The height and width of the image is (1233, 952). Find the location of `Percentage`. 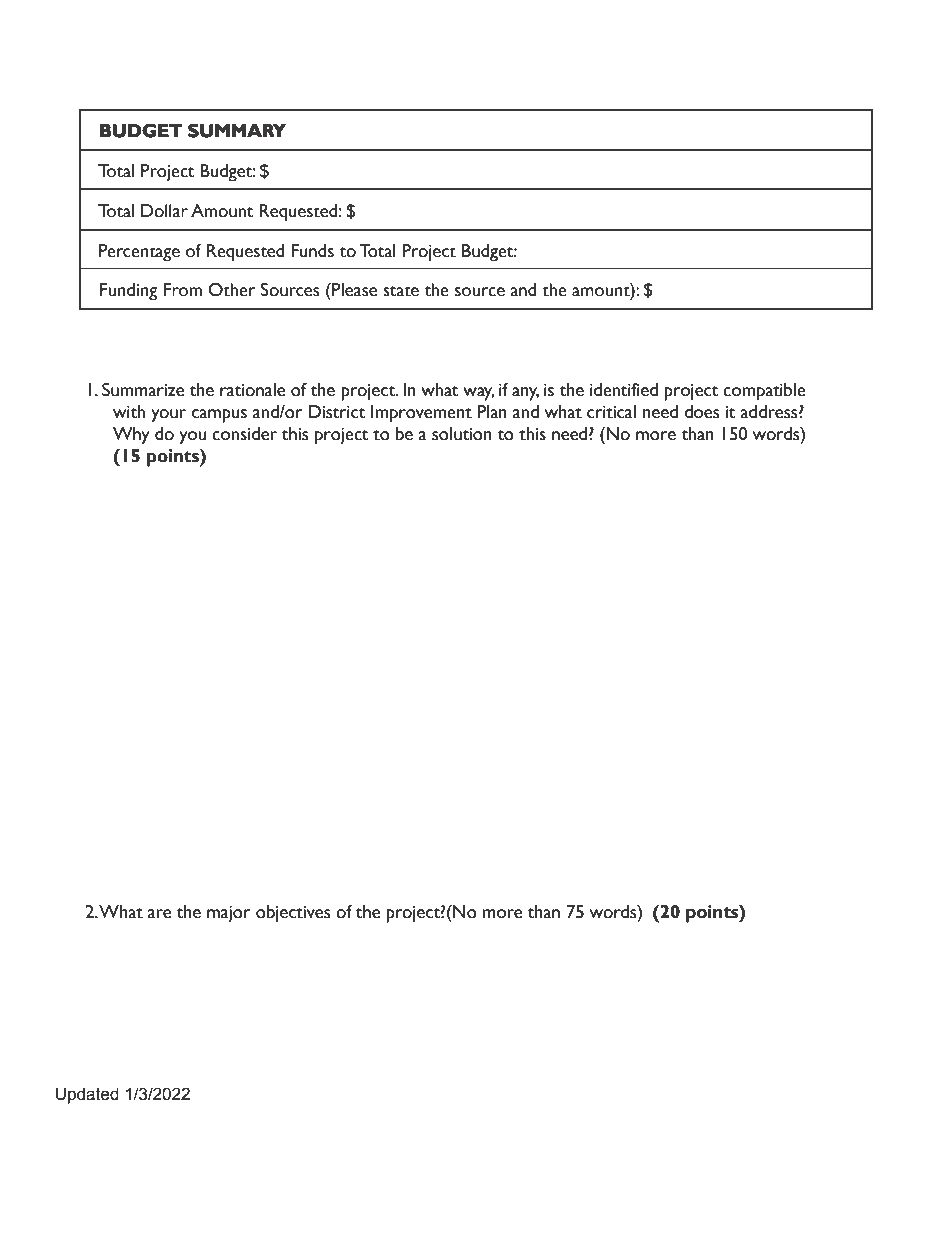

Percentage is located at coordinates (139, 253).
